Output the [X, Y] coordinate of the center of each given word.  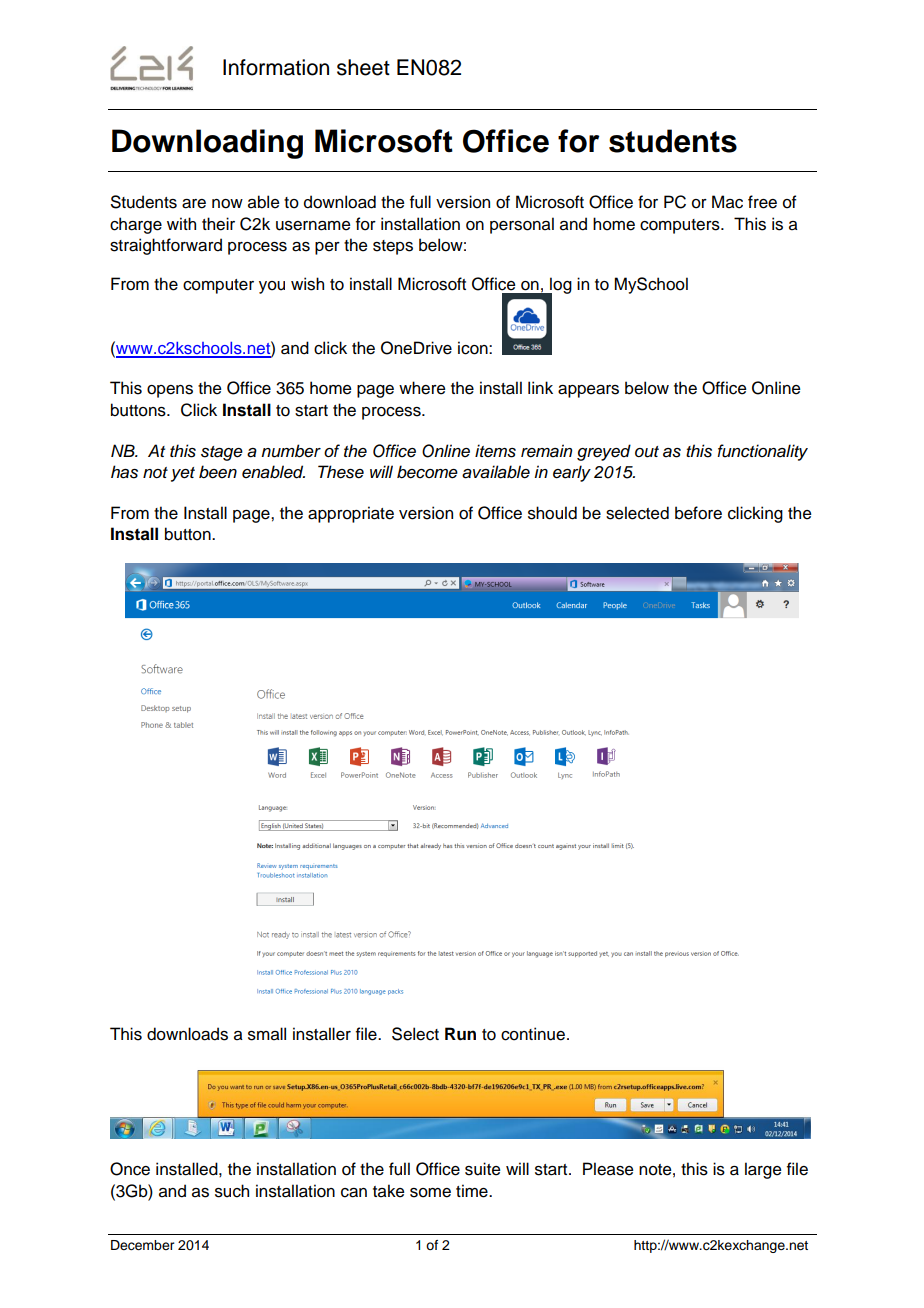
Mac [727, 202]
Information [276, 67]
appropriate [351, 514]
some [430, 1193]
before [698, 513]
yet [183, 474]
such [232, 1191]
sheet [363, 67]
